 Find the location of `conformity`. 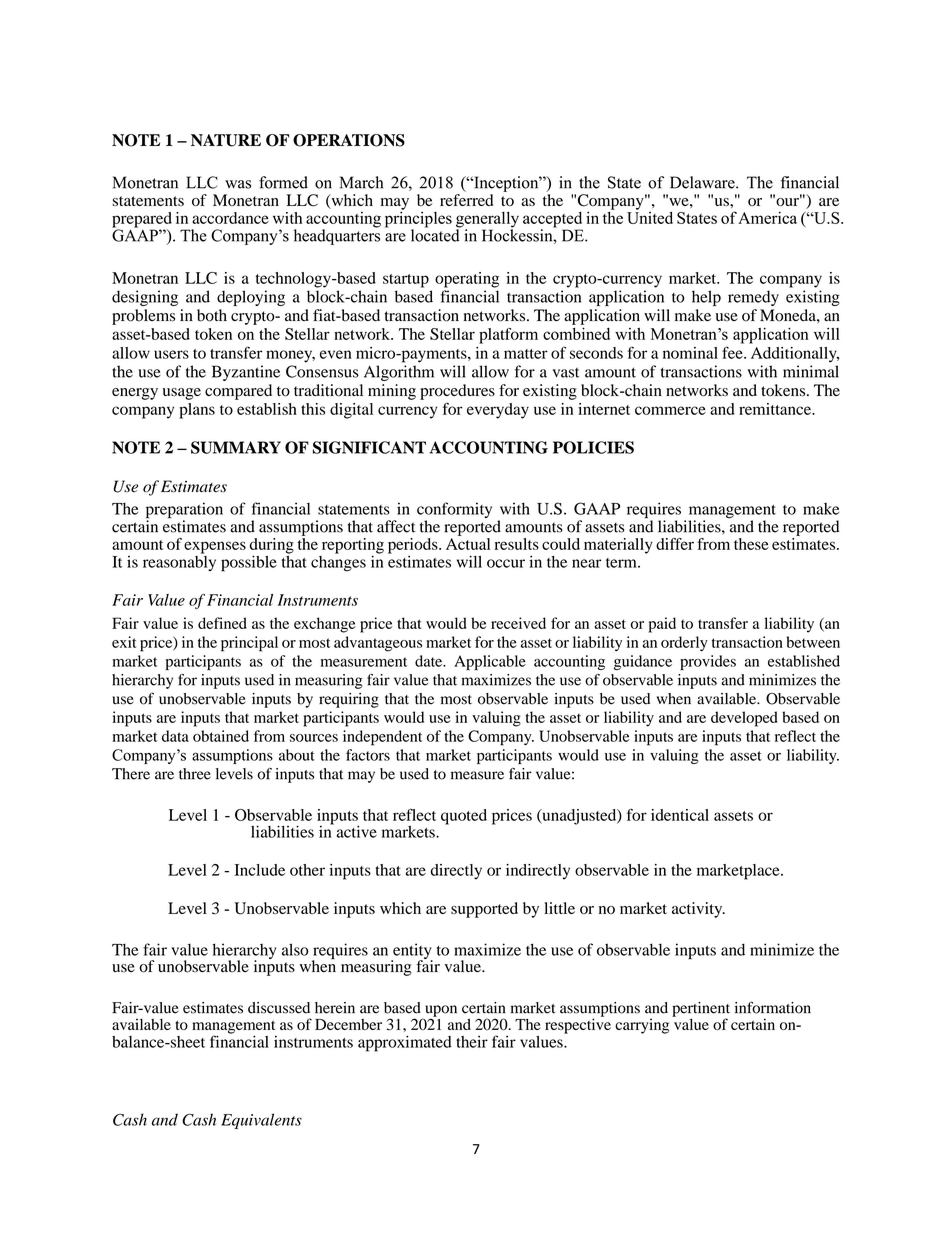

conformity is located at coordinates (454, 511).
